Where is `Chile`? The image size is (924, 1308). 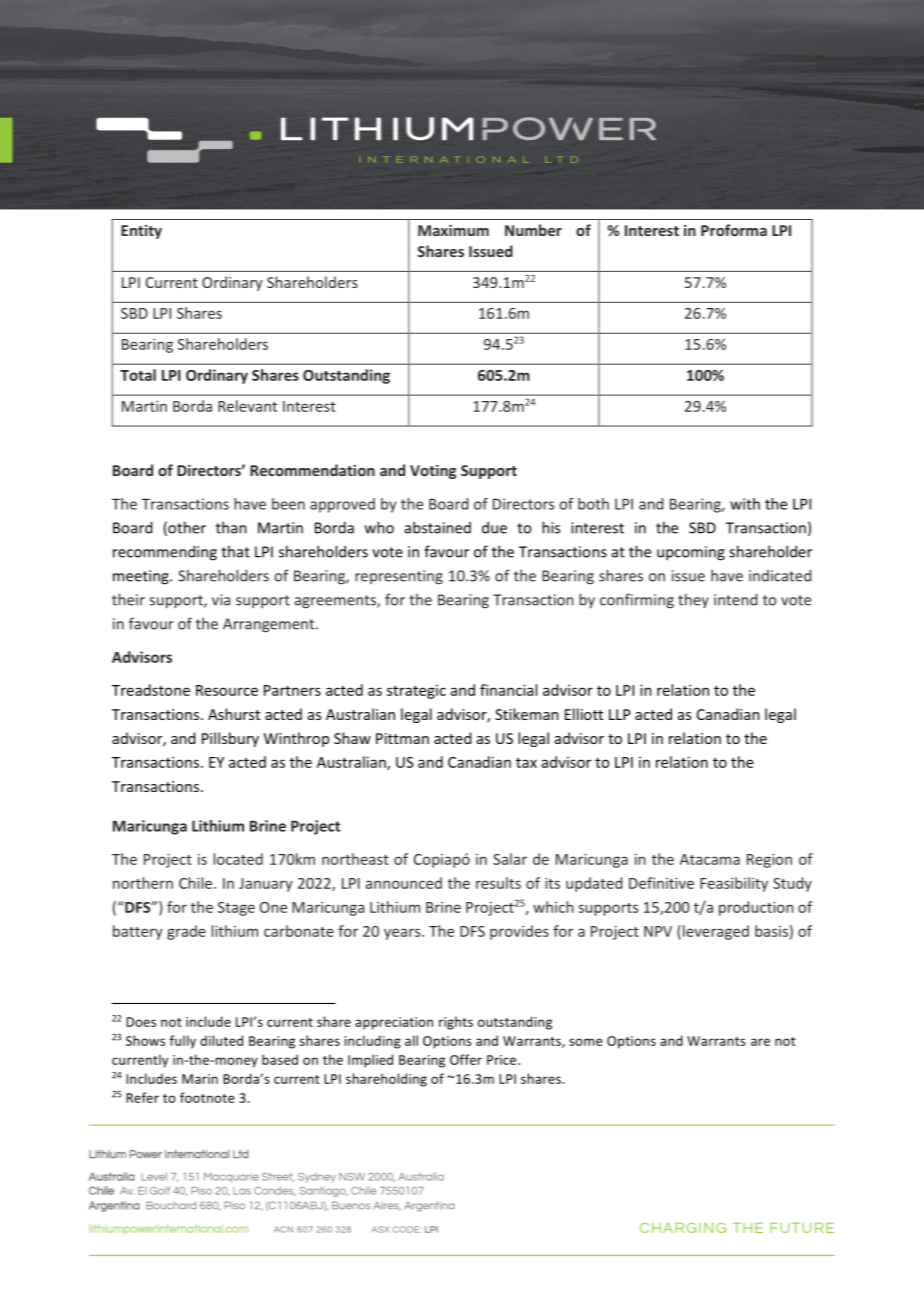 Chile is located at coordinates (197, 883).
